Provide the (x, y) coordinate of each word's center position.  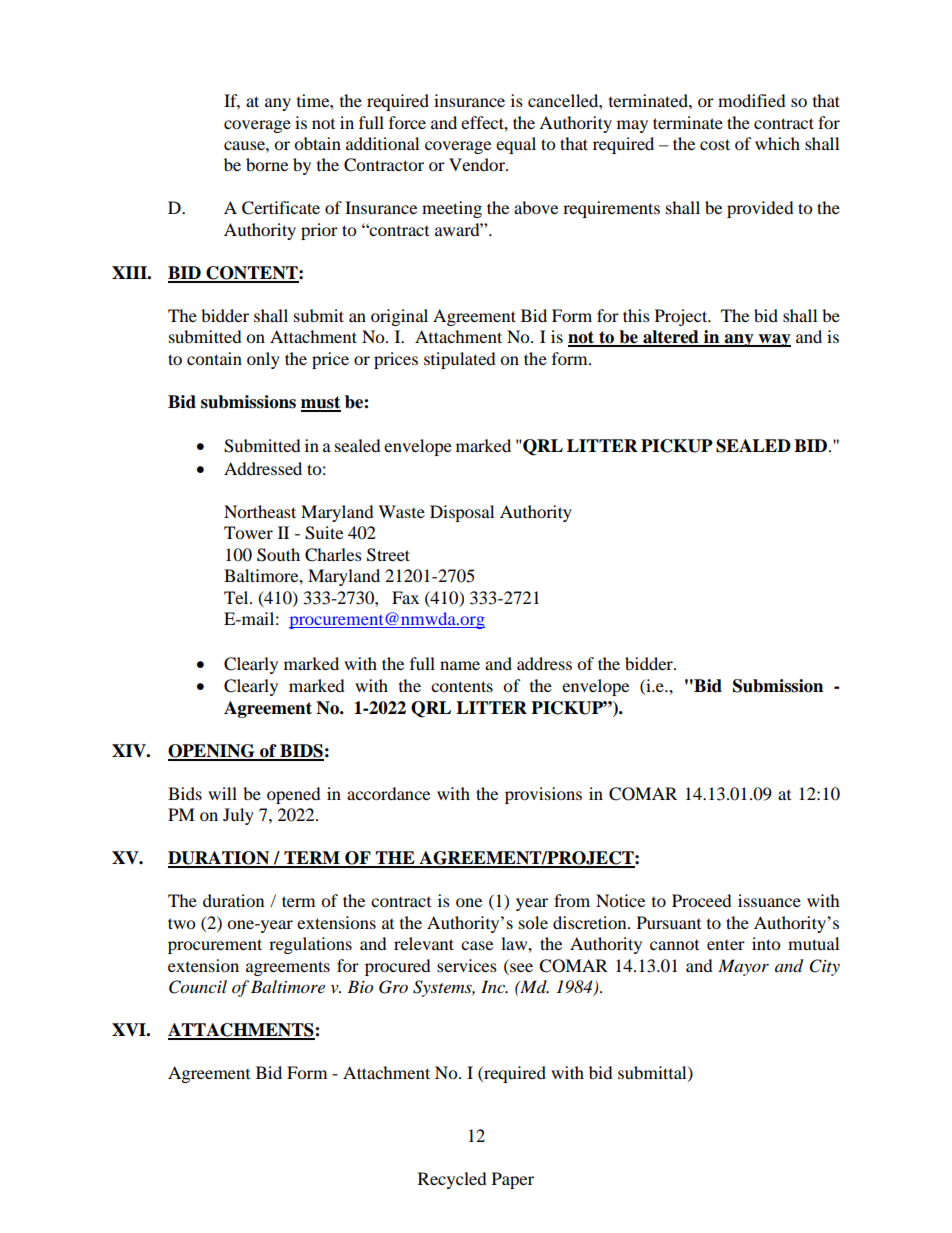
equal (516, 145)
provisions (543, 795)
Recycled (452, 1180)
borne (267, 164)
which (777, 143)
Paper (513, 1180)
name (460, 665)
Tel (237, 597)
